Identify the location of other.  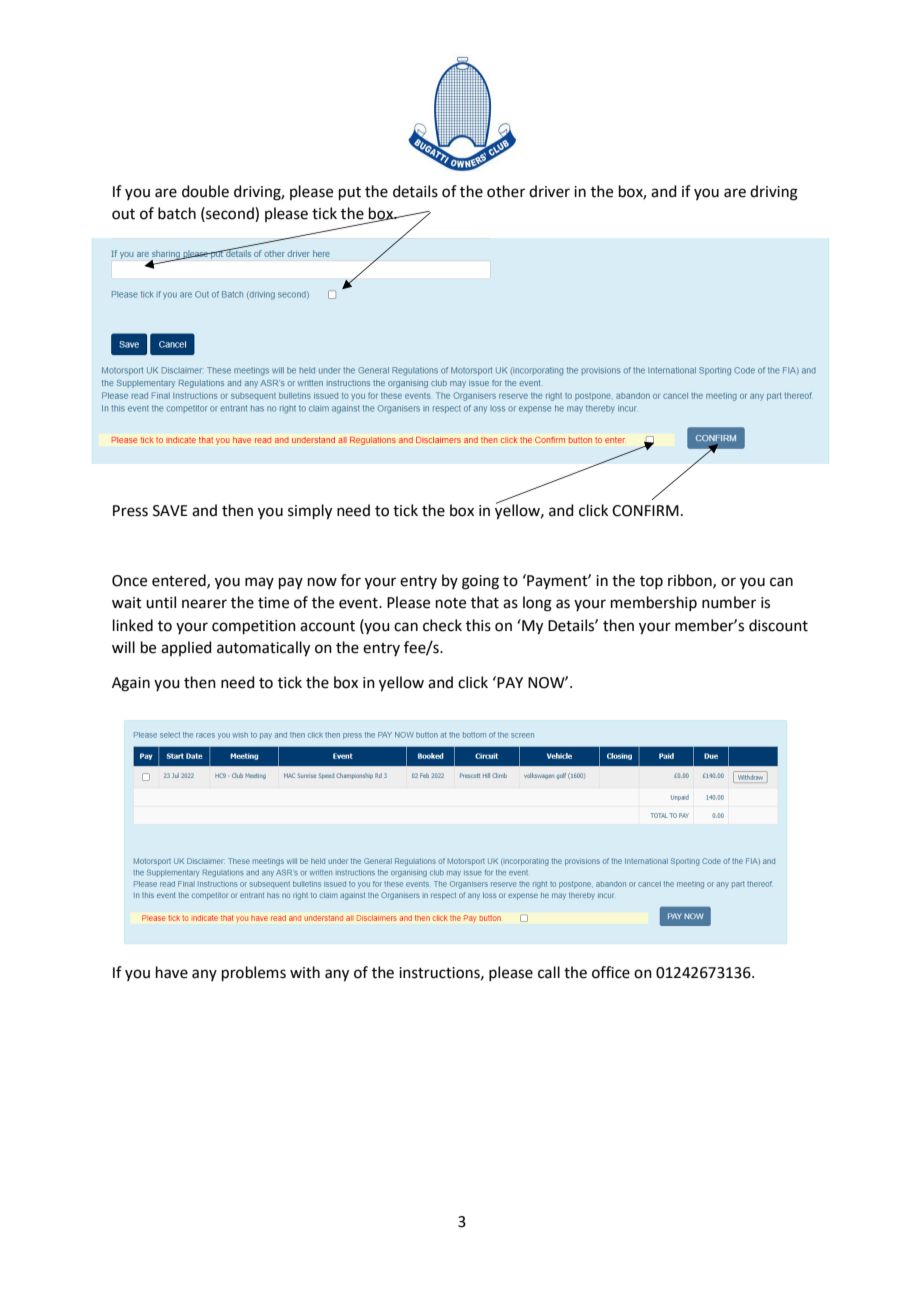
(506, 191).
